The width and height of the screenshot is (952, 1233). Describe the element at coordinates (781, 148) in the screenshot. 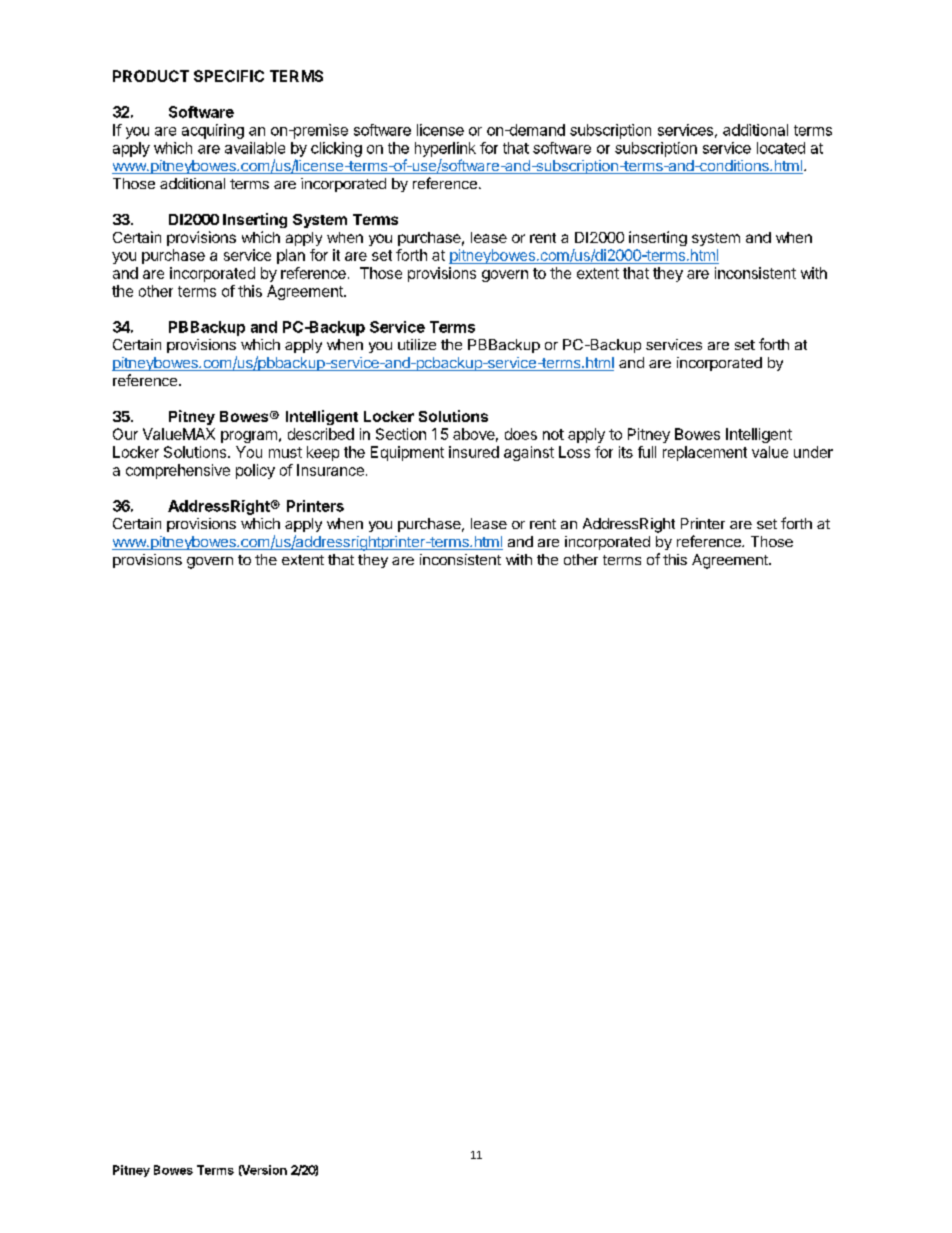

I see `located` at that location.
